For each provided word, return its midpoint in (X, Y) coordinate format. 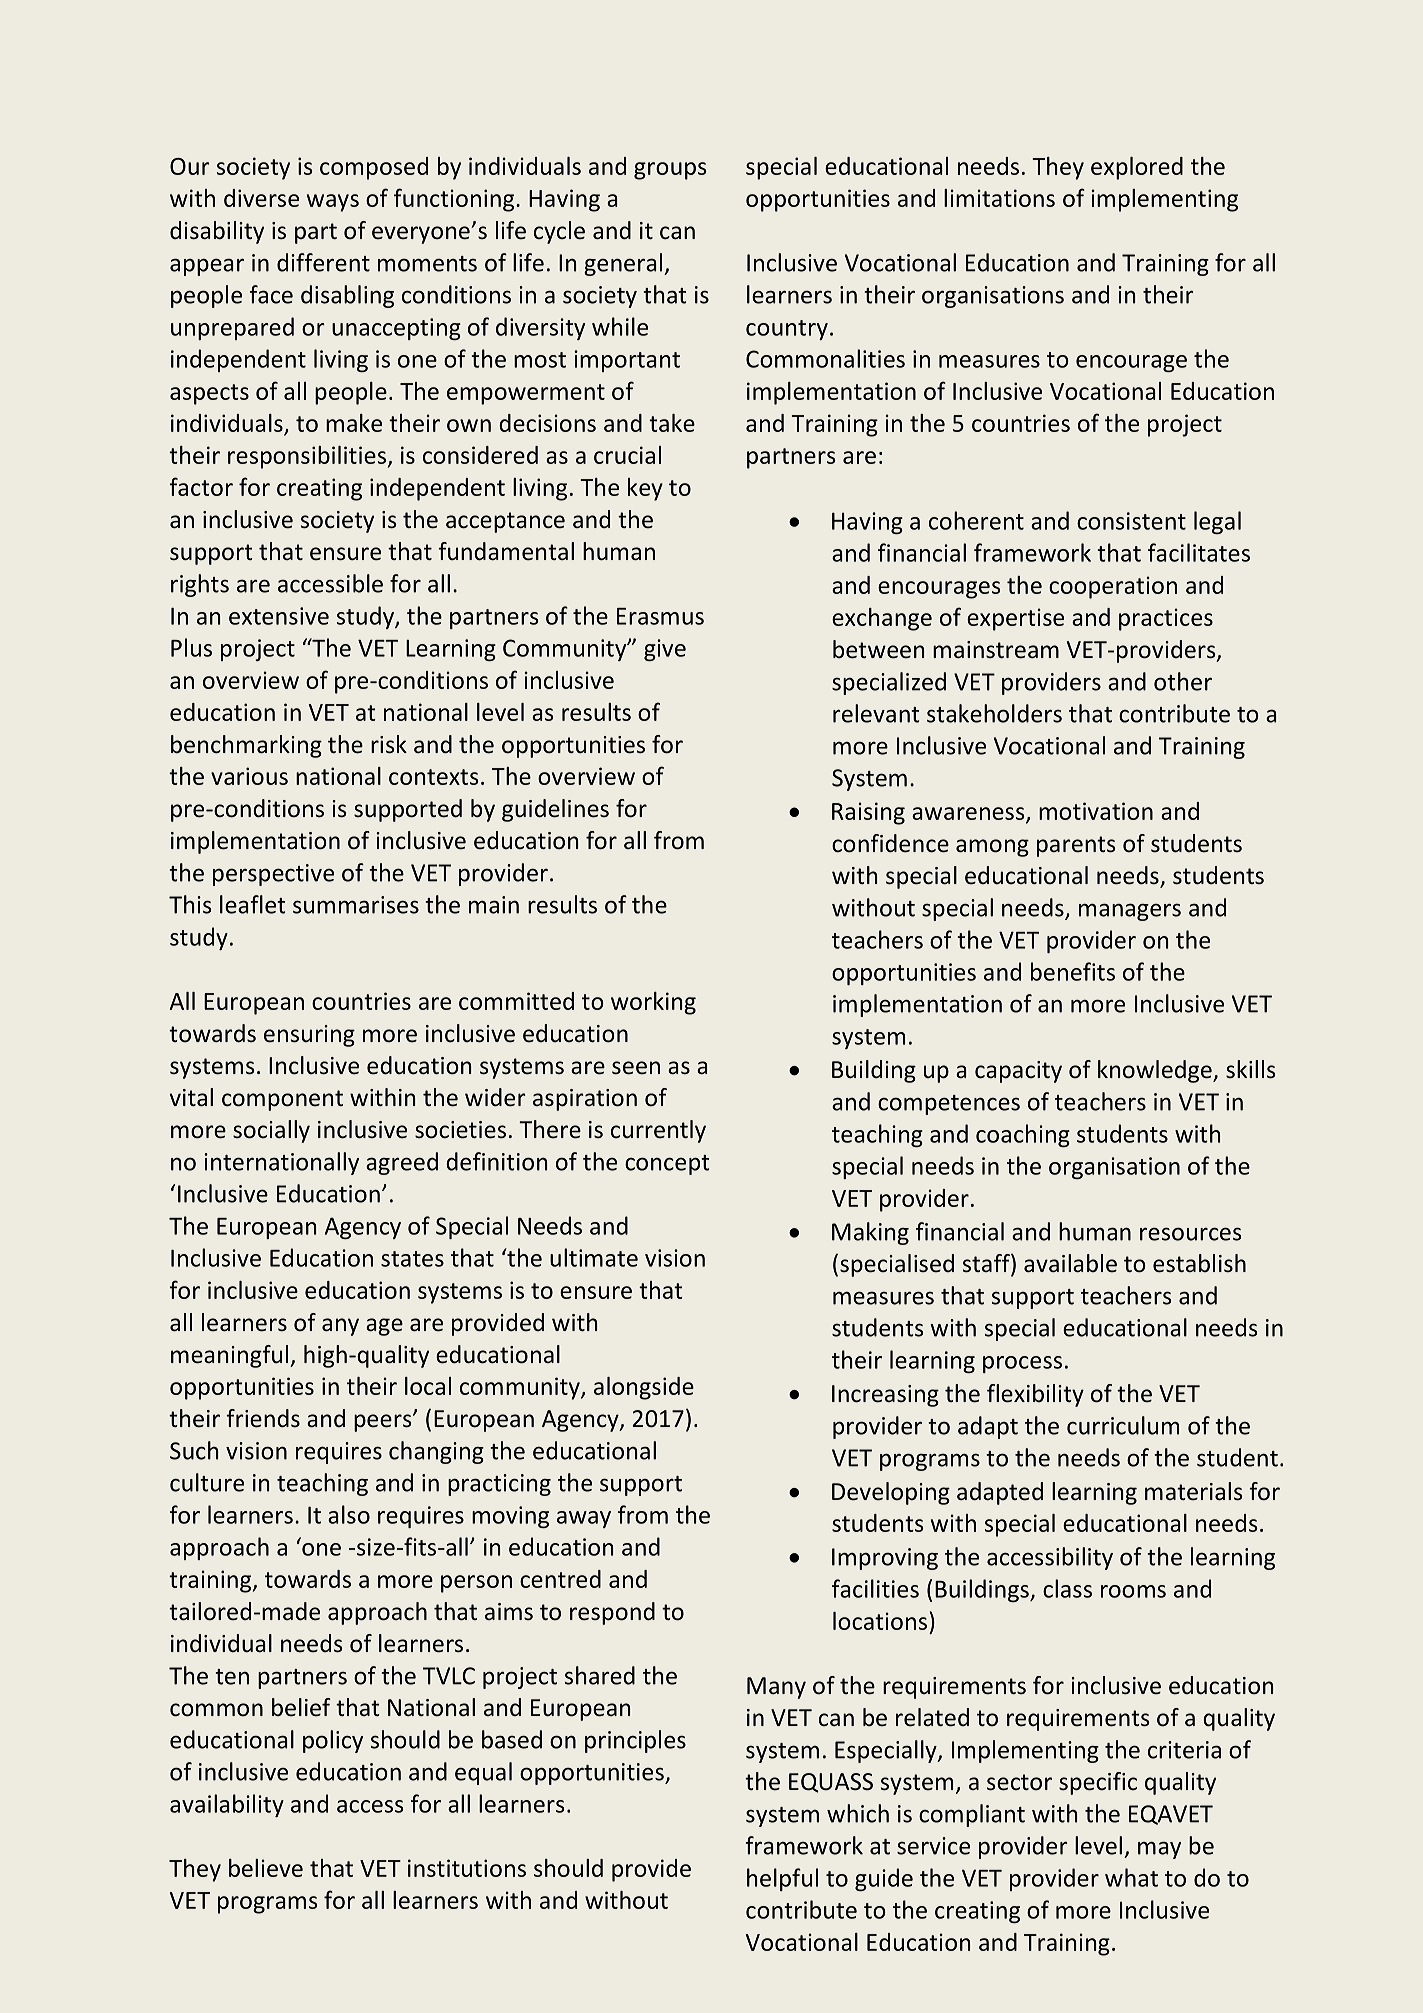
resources (1190, 1234)
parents (1076, 846)
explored (1137, 168)
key (645, 489)
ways (333, 203)
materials (1194, 1491)
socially (271, 1131)
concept (667, 1165)
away (584, 1519)
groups (670, 171)
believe (266, 1868)
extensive (279, 616)
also (349, 1514)
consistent (1131, 521)
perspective (273, 875)
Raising (868, 813)
